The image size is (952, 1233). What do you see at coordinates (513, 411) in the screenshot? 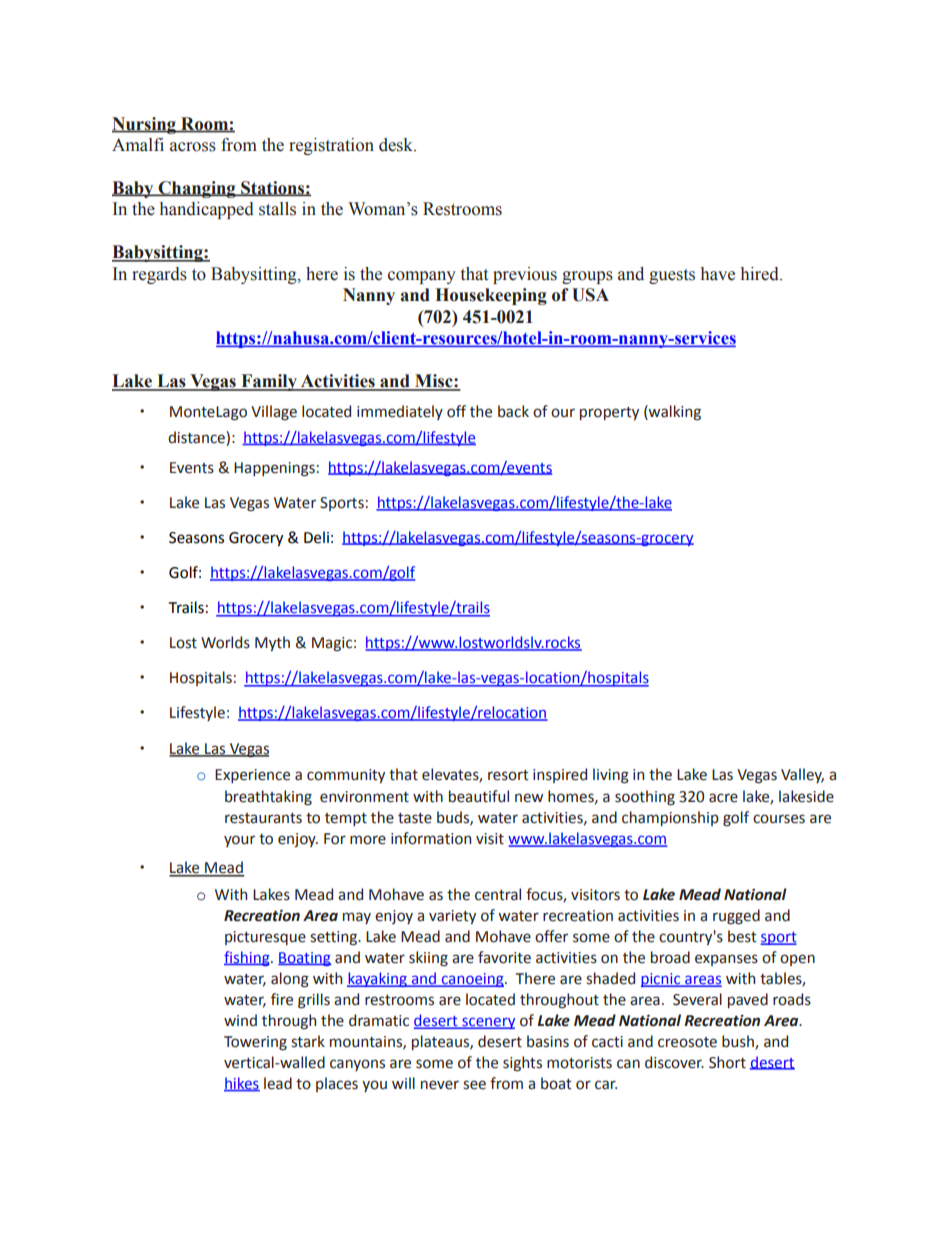
I see `back` at bounding box center [513, 411].
